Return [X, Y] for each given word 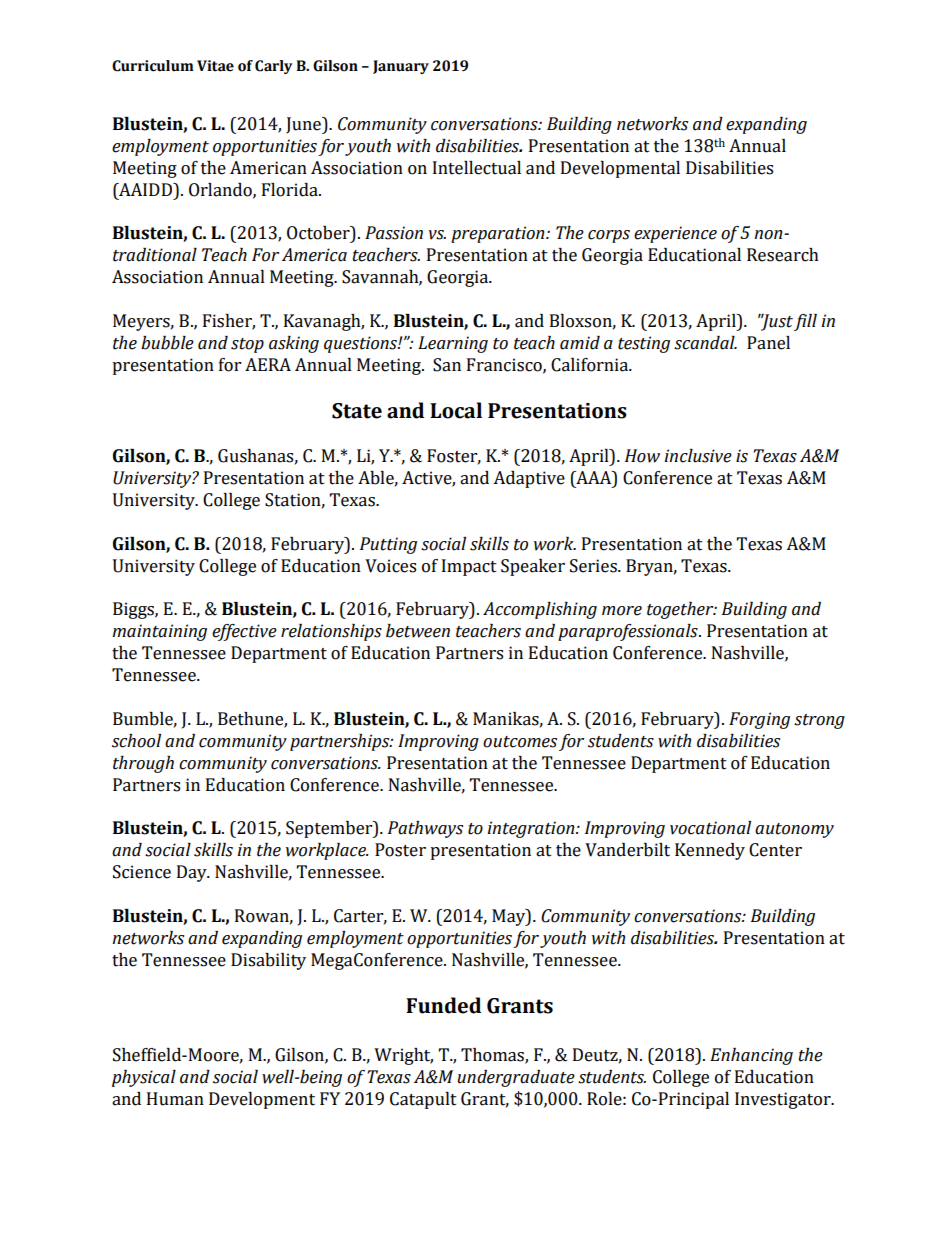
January [401, 67]
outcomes [520, 742]
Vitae [215, 66]
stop [247, 345]
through [143, 764]
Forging [759, 720]
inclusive [698, 456]
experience [675, 234]
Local [456, 410]
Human [175, 1099]
